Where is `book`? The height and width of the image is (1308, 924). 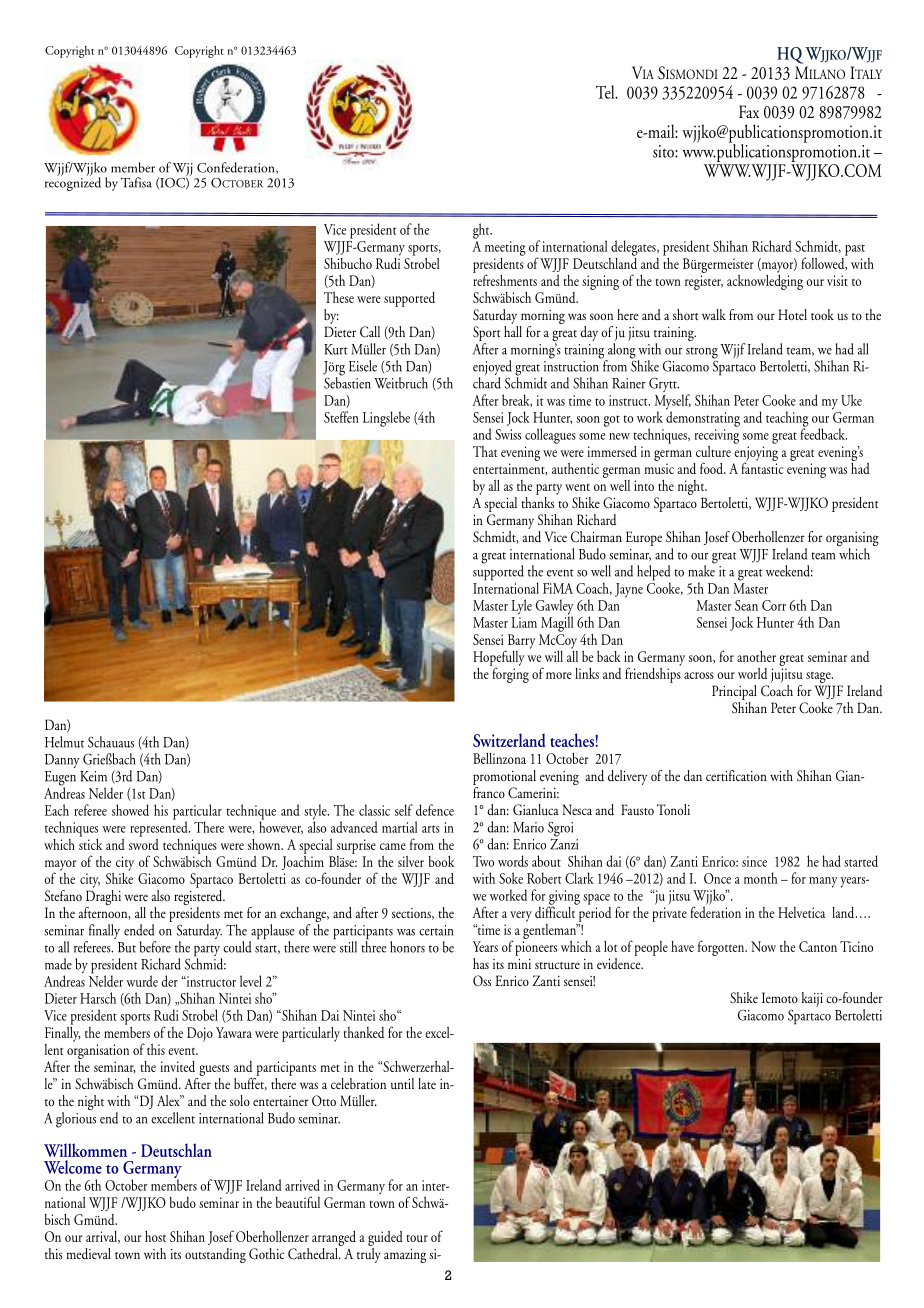
book is located at coordinates (441, 861).
